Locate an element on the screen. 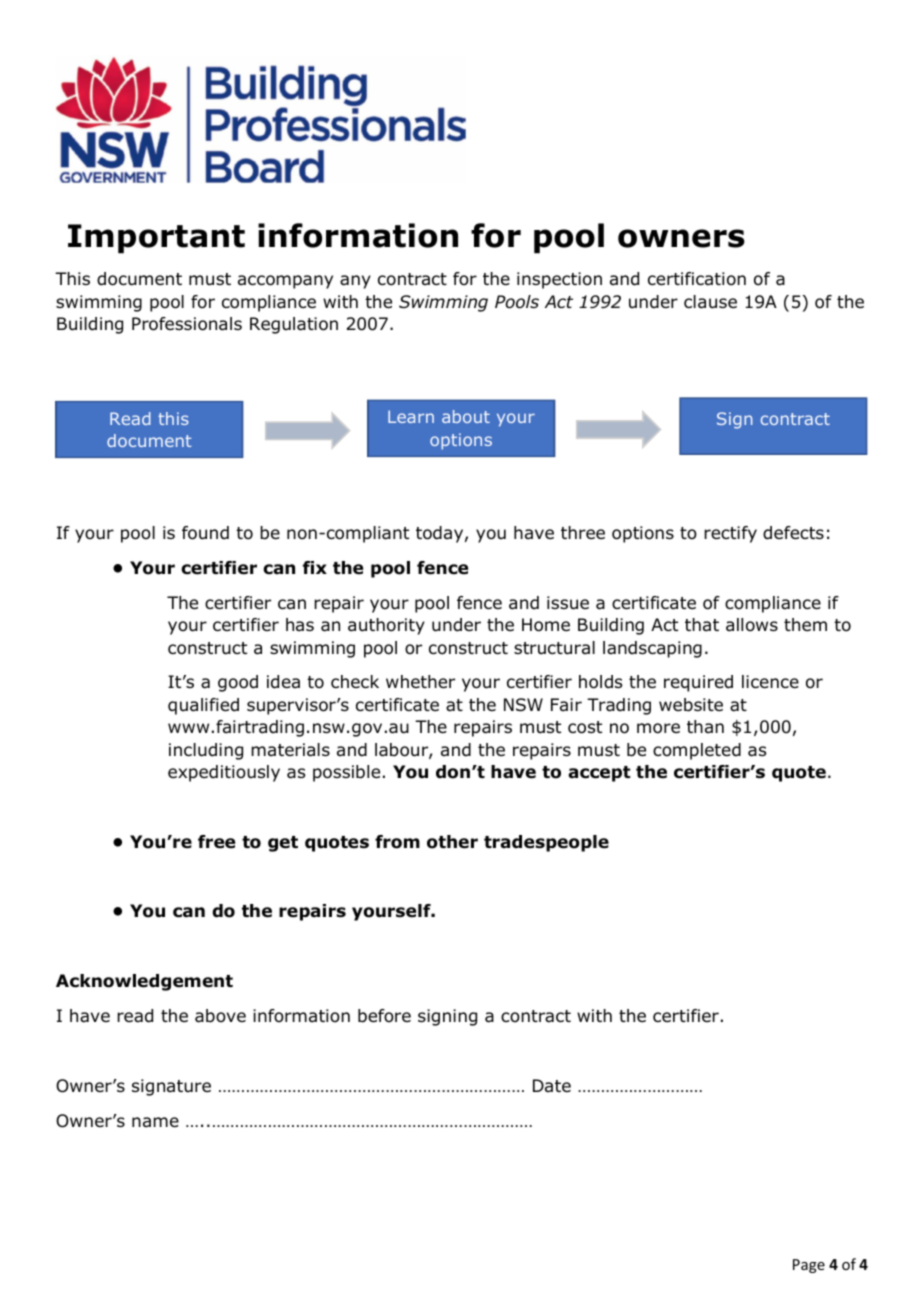 The image size is (924, 1308). certification is located at coordinates (697, 279).
